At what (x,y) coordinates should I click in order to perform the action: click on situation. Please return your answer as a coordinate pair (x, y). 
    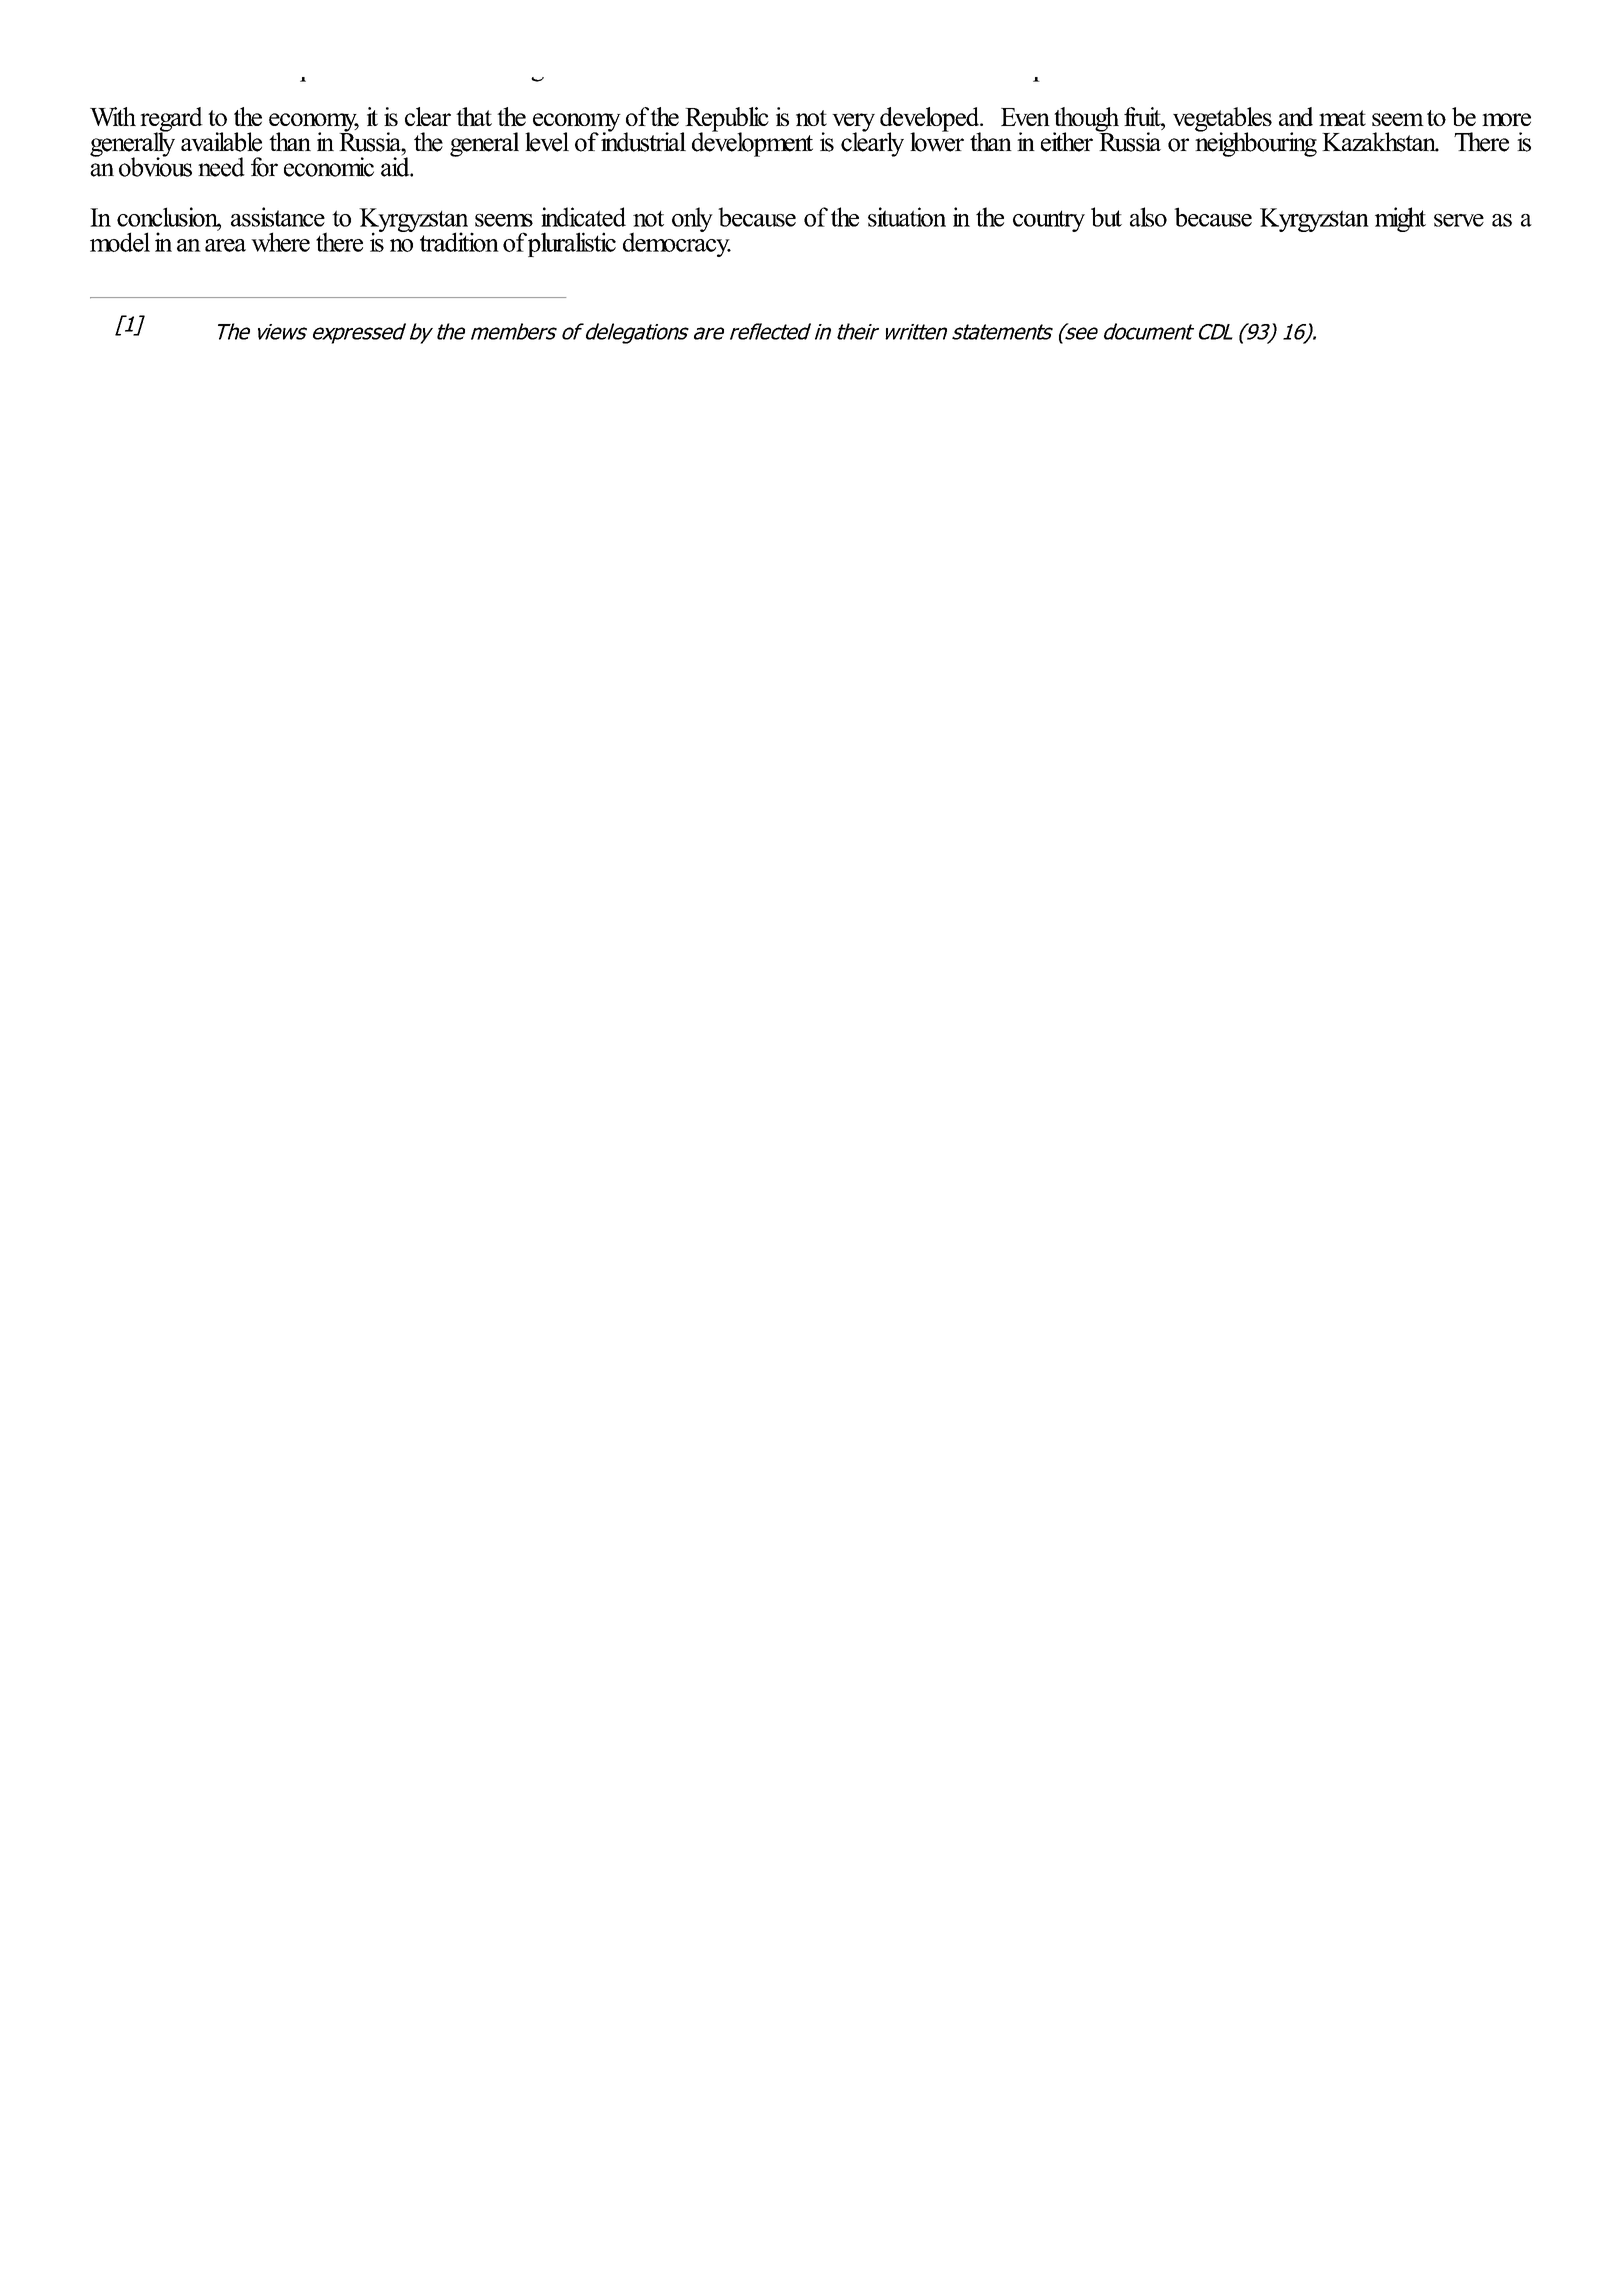
    Looking at the image, I should click on (907, 217).
